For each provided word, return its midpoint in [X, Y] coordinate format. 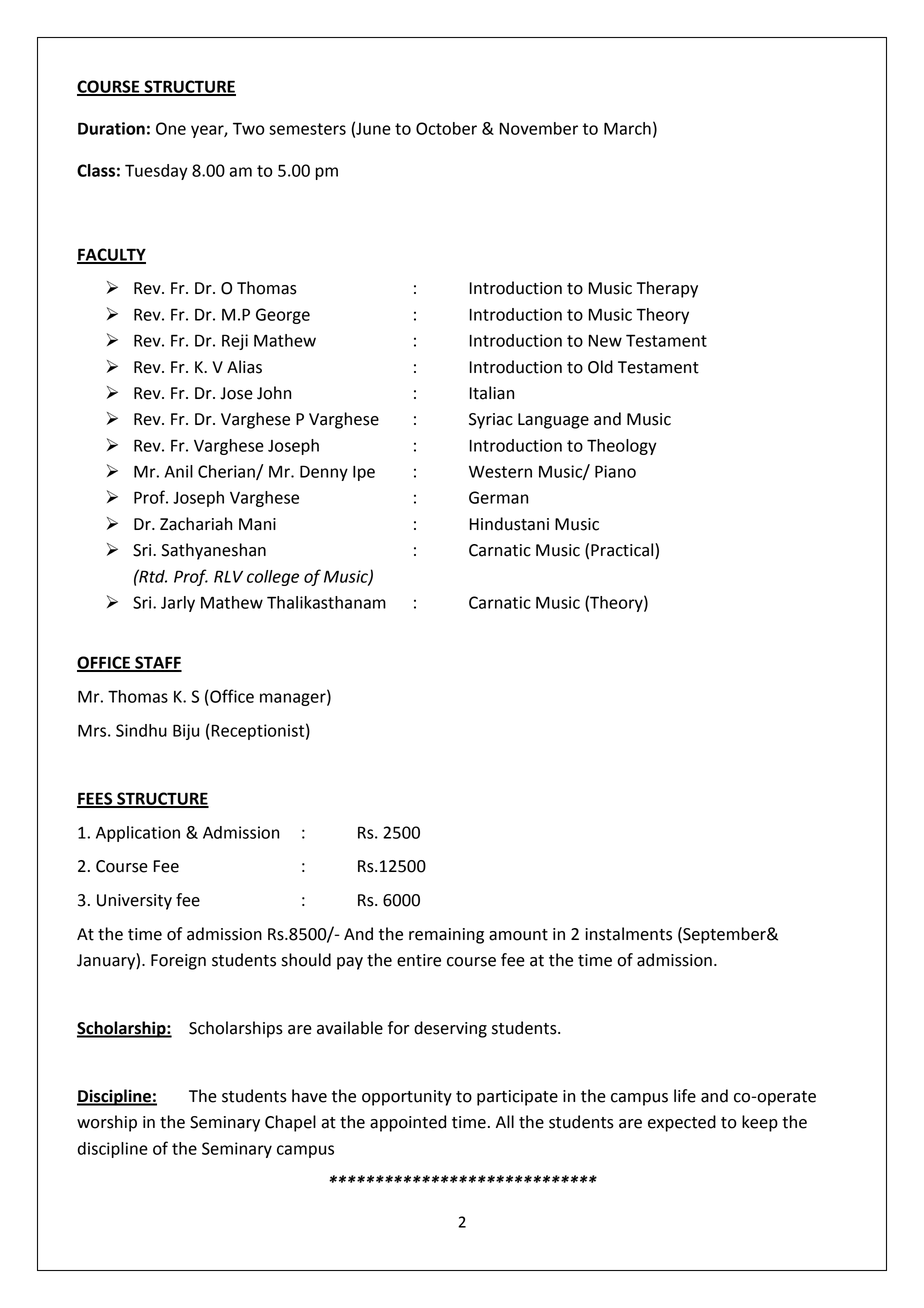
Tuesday [156, 172]
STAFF [157, 663]
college [273, 578]
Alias [244, 367]
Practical [623, 551]
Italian [492, 393]
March [627, 128]
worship [107, 1123]
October [446, 128]
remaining [446, 936]
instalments [628, 934]
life [685, 1096]
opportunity [407, 1098]
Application [138, 834]
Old [600, 367]
